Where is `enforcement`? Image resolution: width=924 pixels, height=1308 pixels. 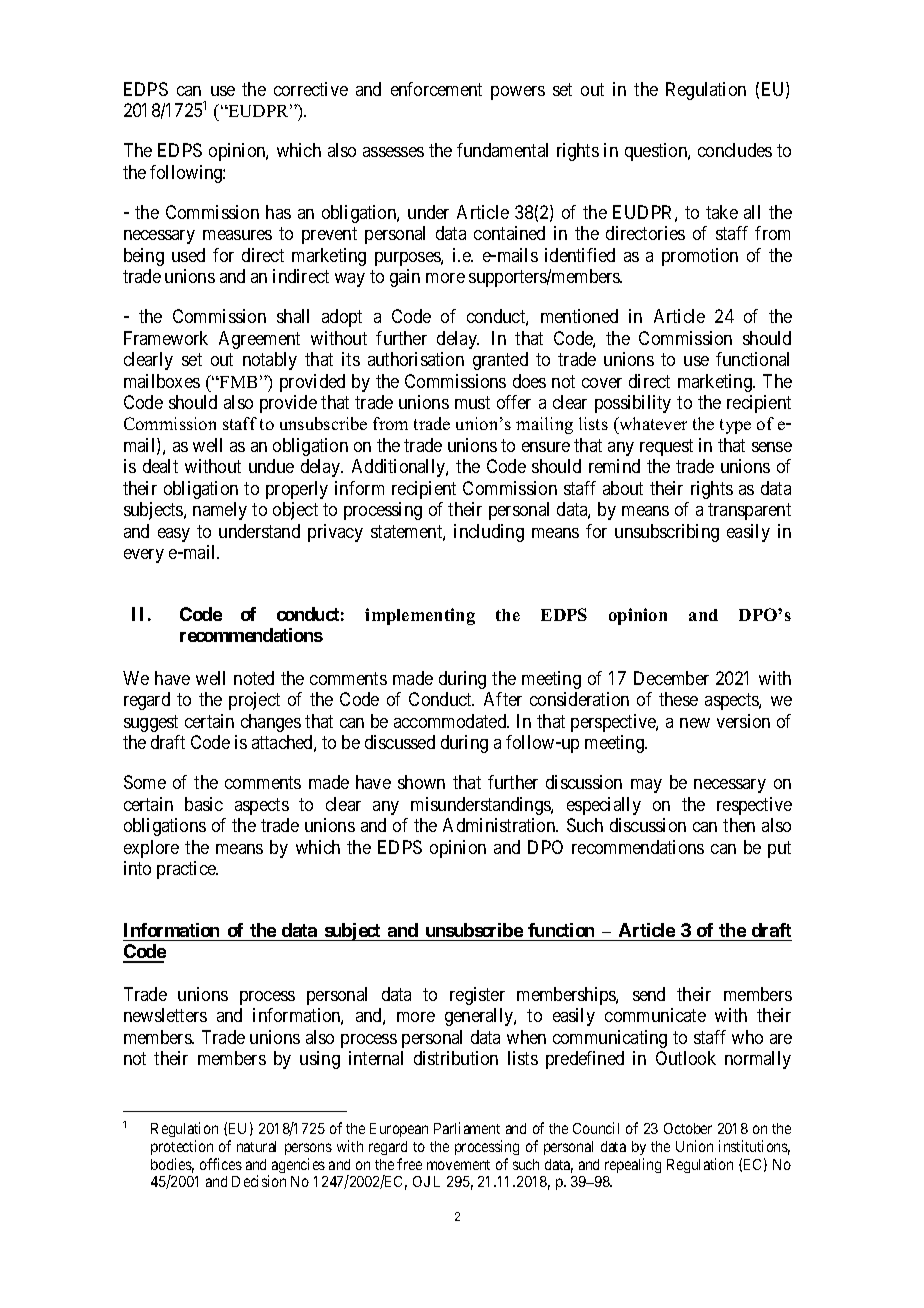 enforcement is located at coordinates (436, 89).
